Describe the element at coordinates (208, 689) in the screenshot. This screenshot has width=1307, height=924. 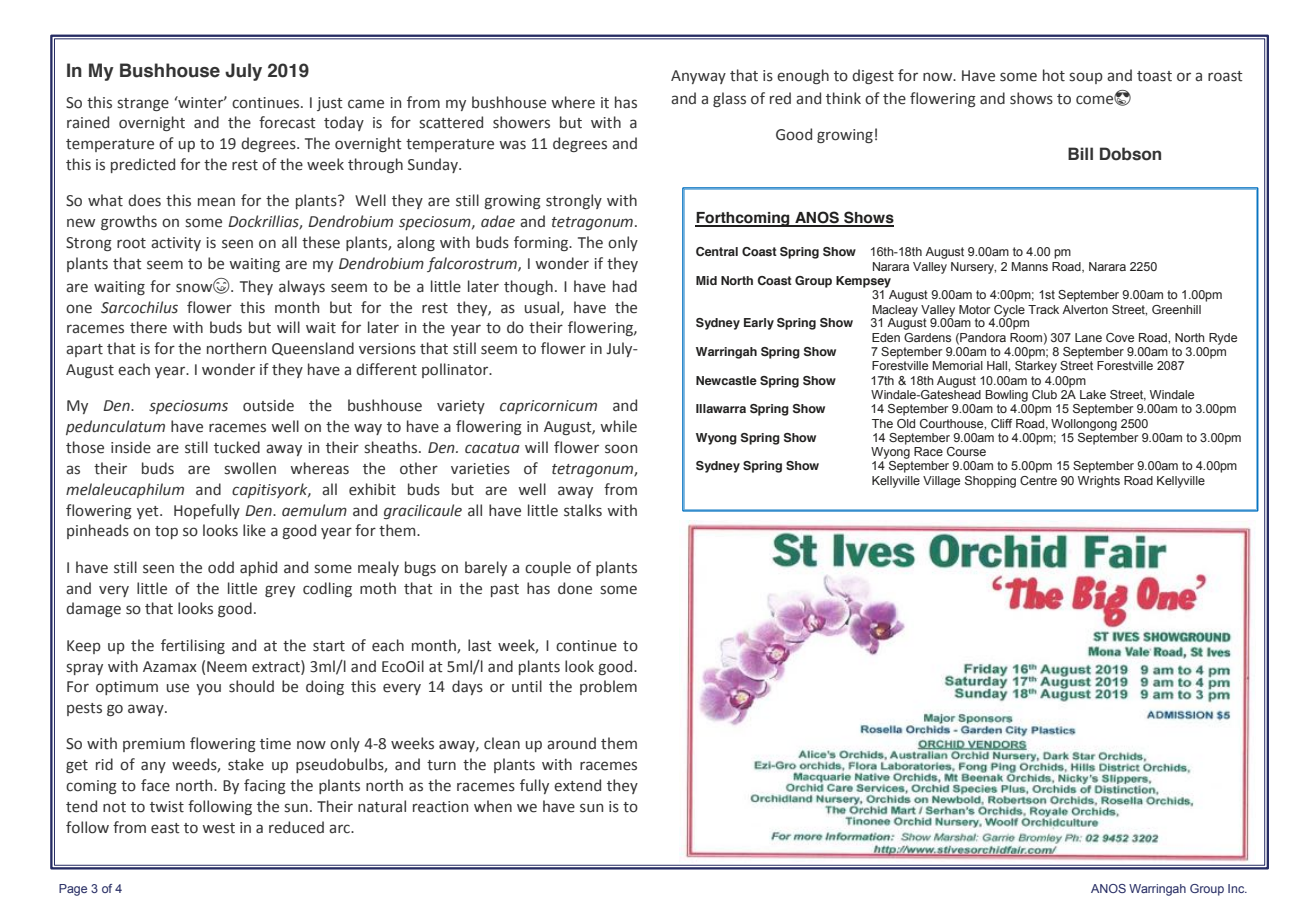
I see `you` at that location.
